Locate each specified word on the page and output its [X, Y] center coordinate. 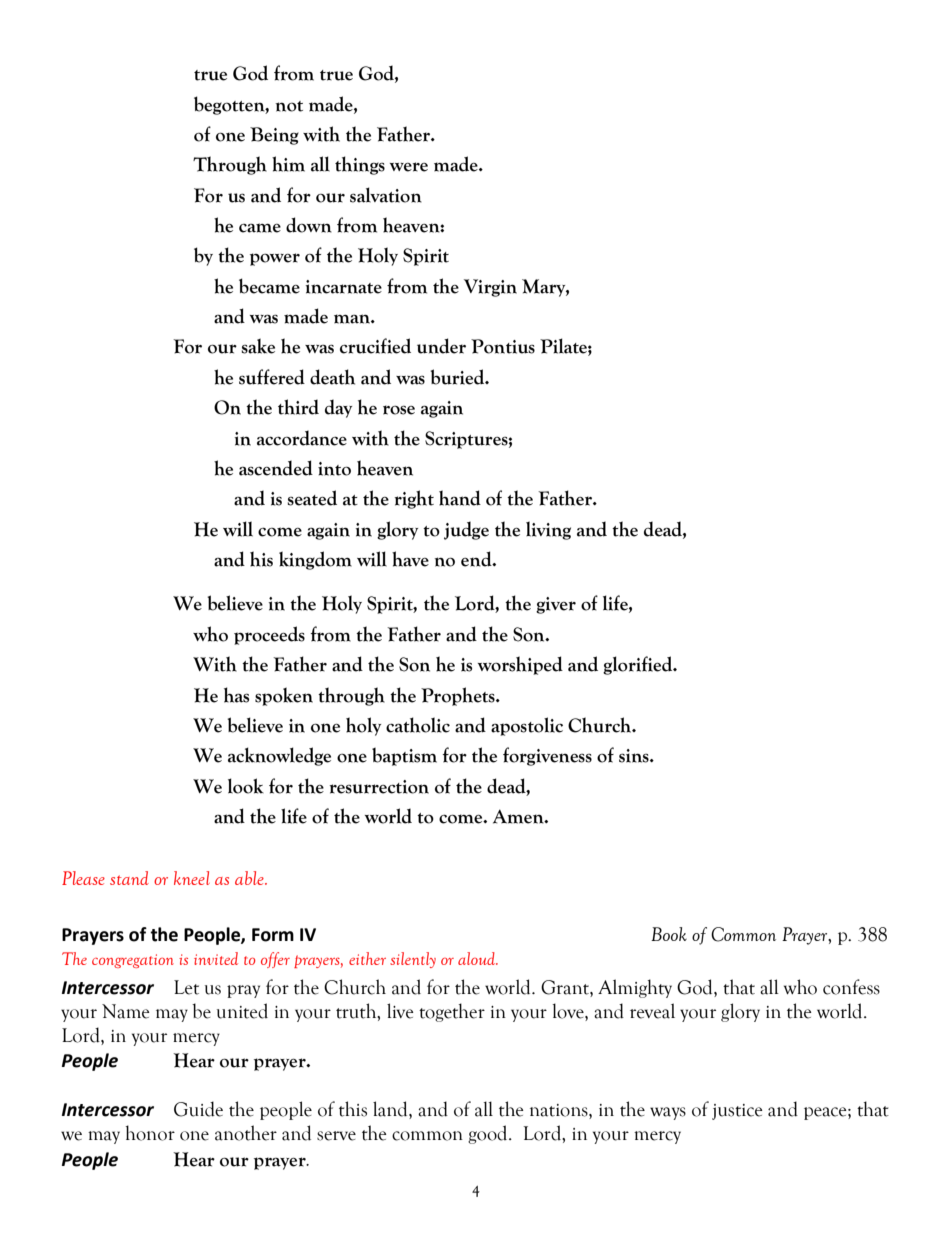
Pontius [503, 346]
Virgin [490, 288]
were [409, 167]
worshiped [520, 665]
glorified [639, 665]
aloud [478, 958]
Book [669, 934]
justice [737, 1112]
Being [274, 136]
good [489, 1134]
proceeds [269, 635]
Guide [198, 1109]
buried [459, 377]
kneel [192, 878]
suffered [272, 377]
